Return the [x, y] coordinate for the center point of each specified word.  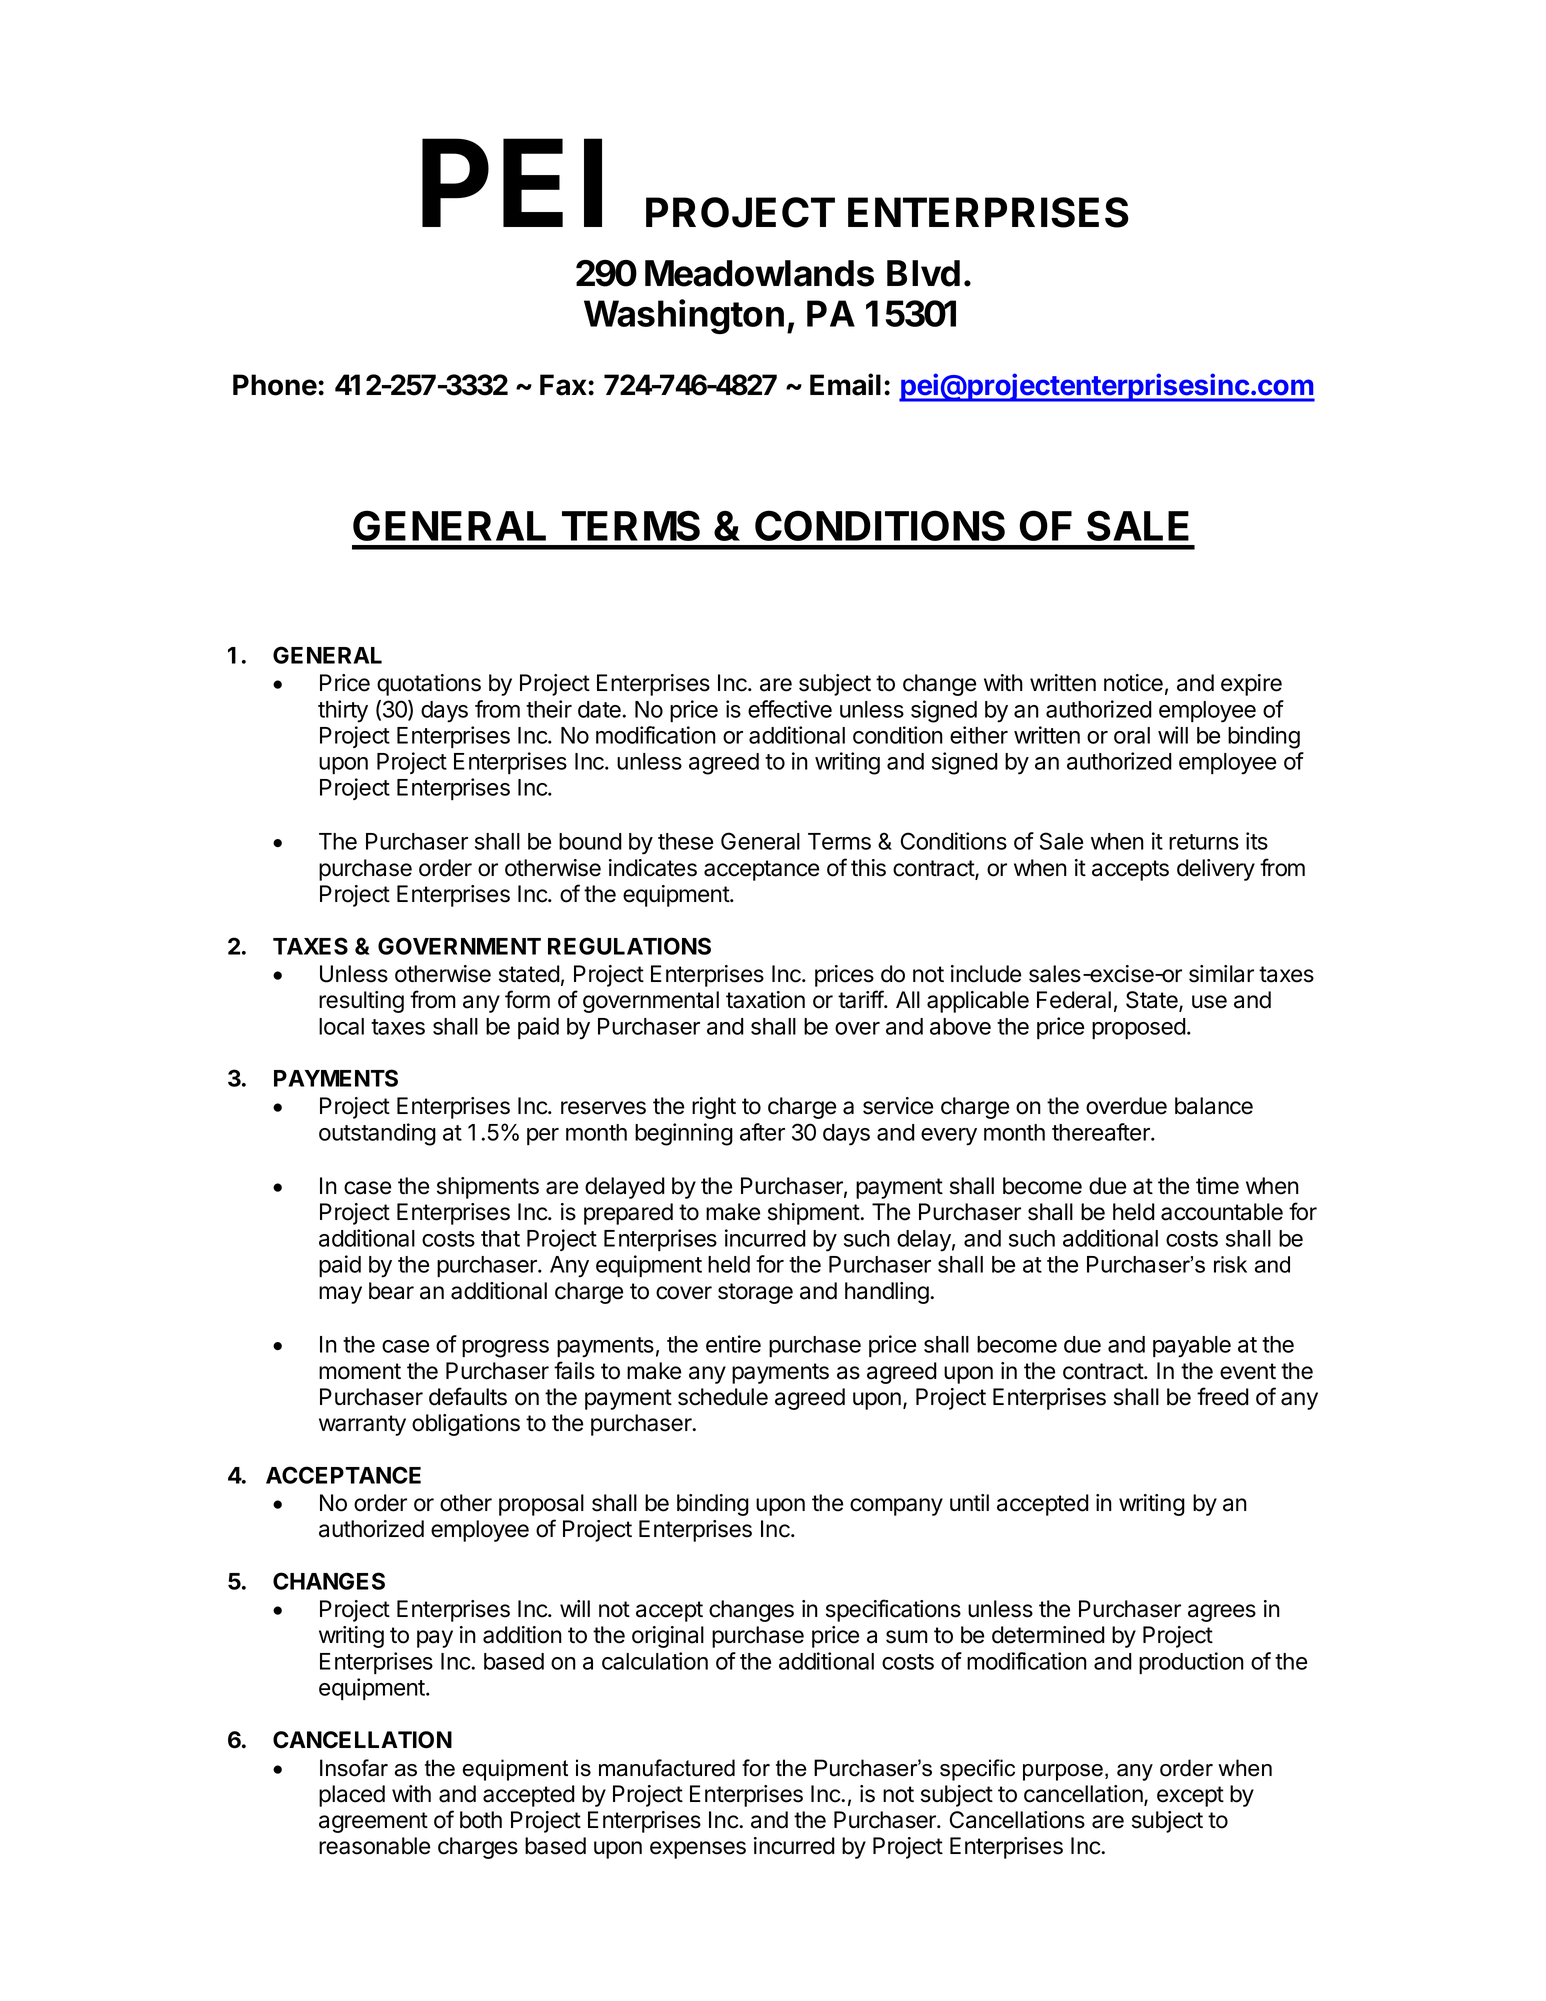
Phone [275, 385]
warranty [362, 1425]
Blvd [923, 273]
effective [790, 709]
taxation [765, 1000]
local [341, 1026]
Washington [684, 316]
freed [1223, 1396]
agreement [373, 1822]
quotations [429, 685]
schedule [723, 1397]
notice [1133, 683]
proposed [1139, 1028]
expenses [698, 1850]
